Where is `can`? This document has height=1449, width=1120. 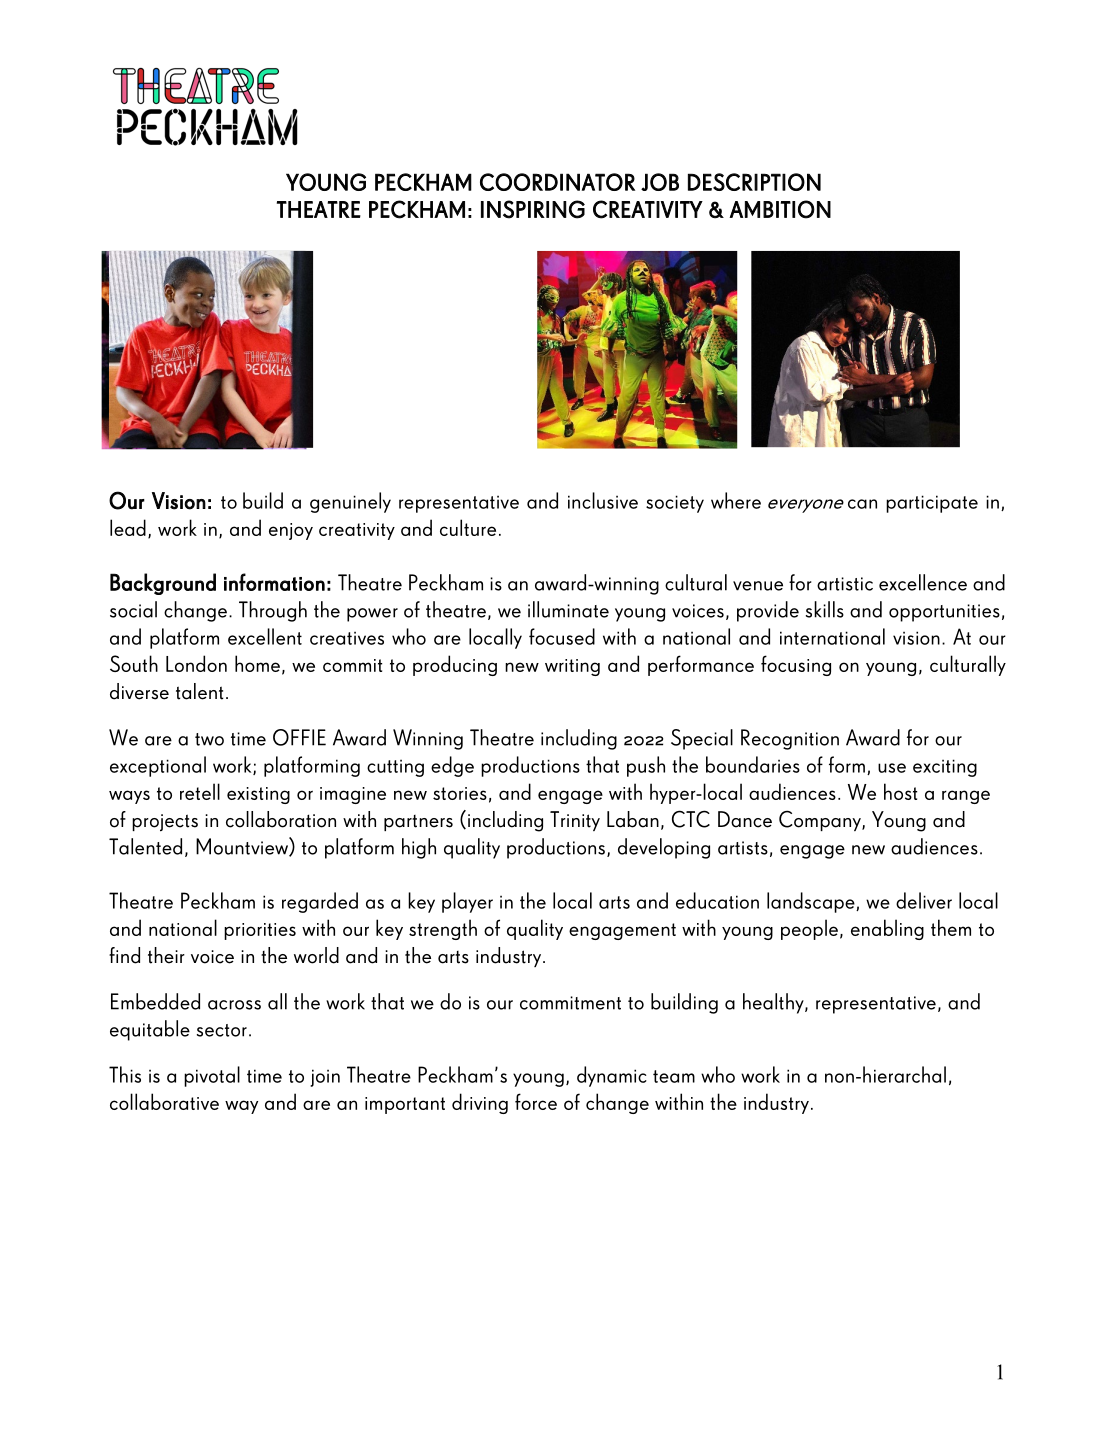 can is located at coordinates (862, 504).
